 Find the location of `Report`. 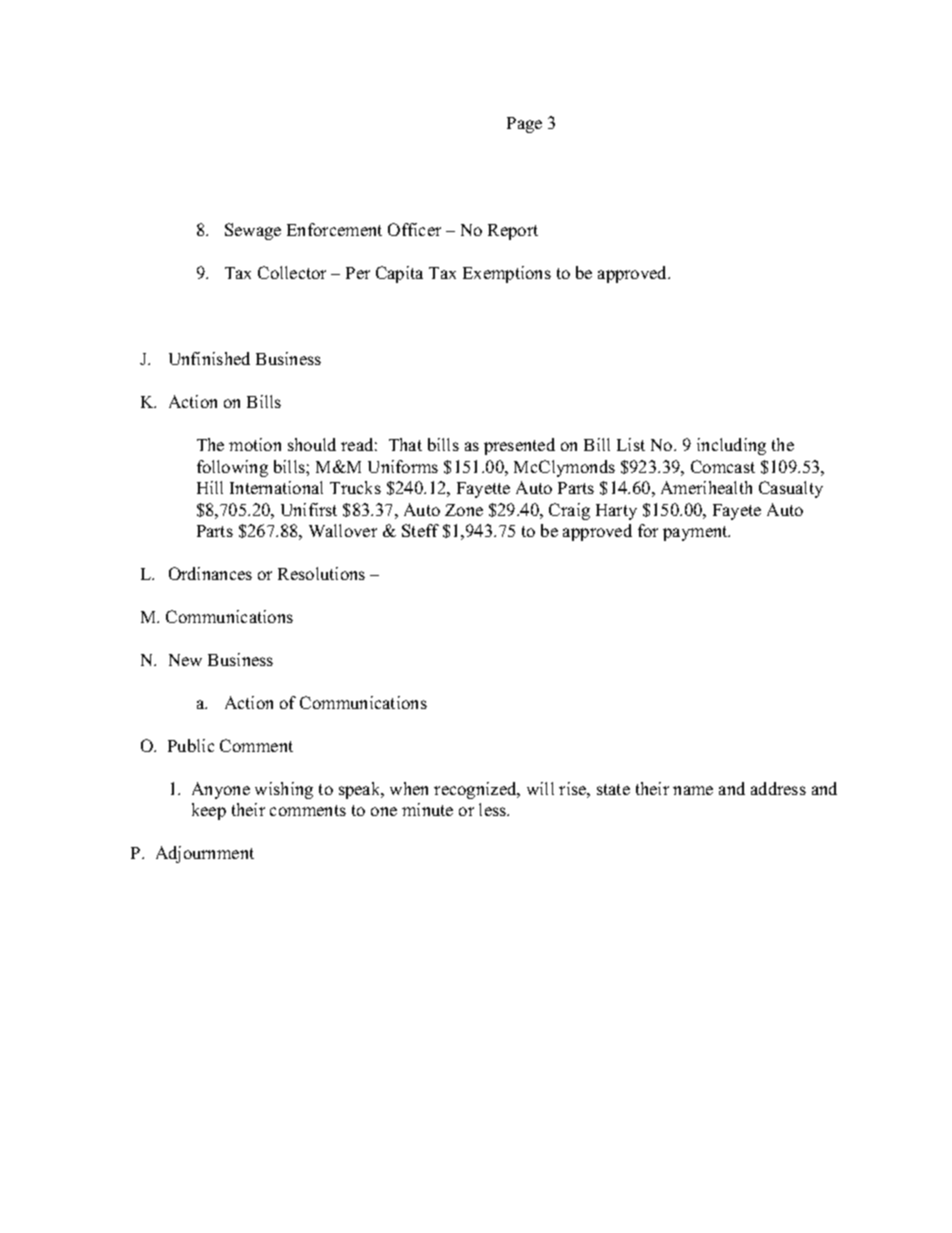

Report is located at coordinates (513, 232).
